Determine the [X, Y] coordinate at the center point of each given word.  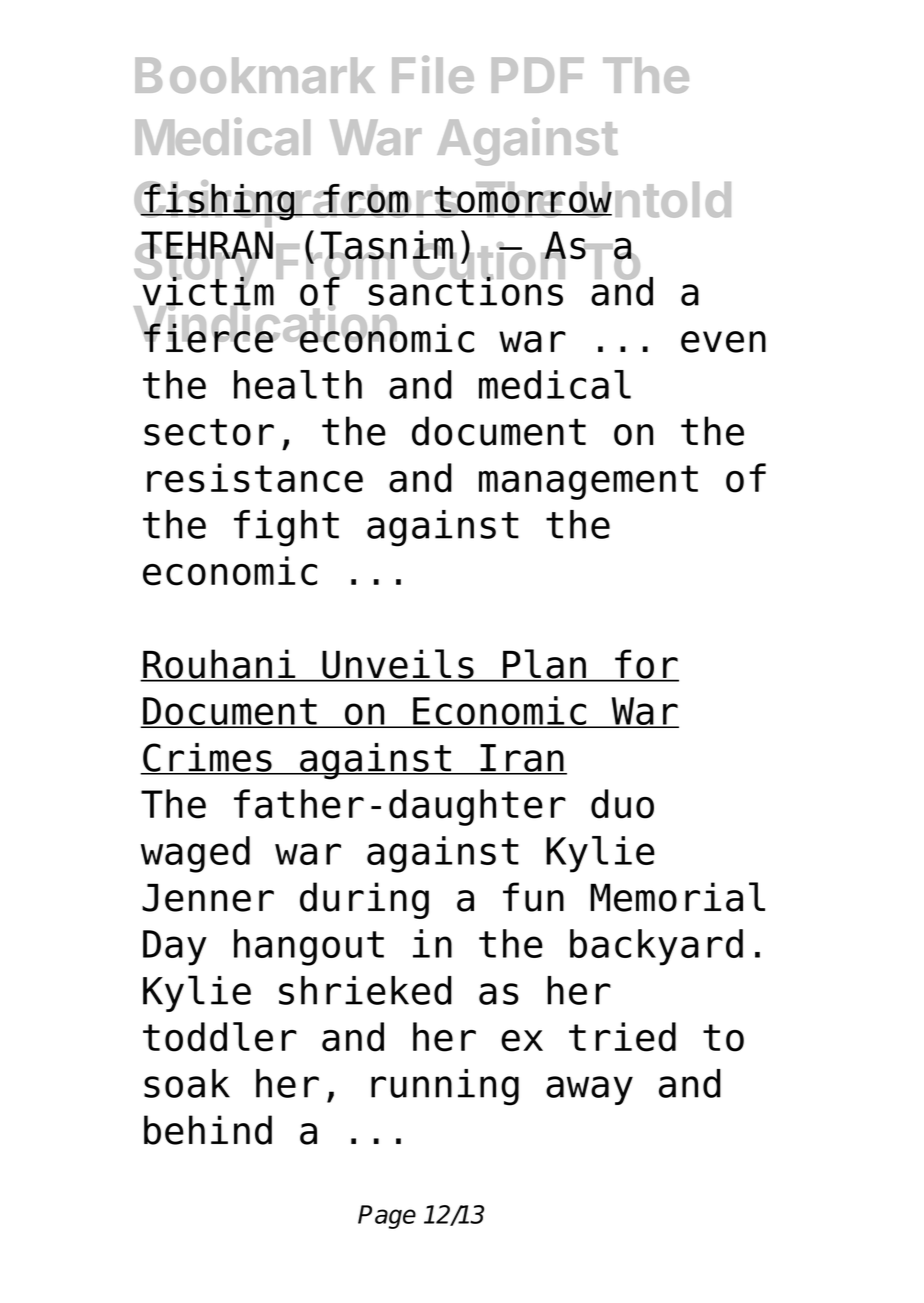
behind [208, 1130]
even [723, 342]
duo [622, 804]
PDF [538, 75]
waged [195, 854]
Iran [522, 759]
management [588, 482]
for [646, 665]
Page [387, 1217]
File [433, 74]
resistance [255, 478]
